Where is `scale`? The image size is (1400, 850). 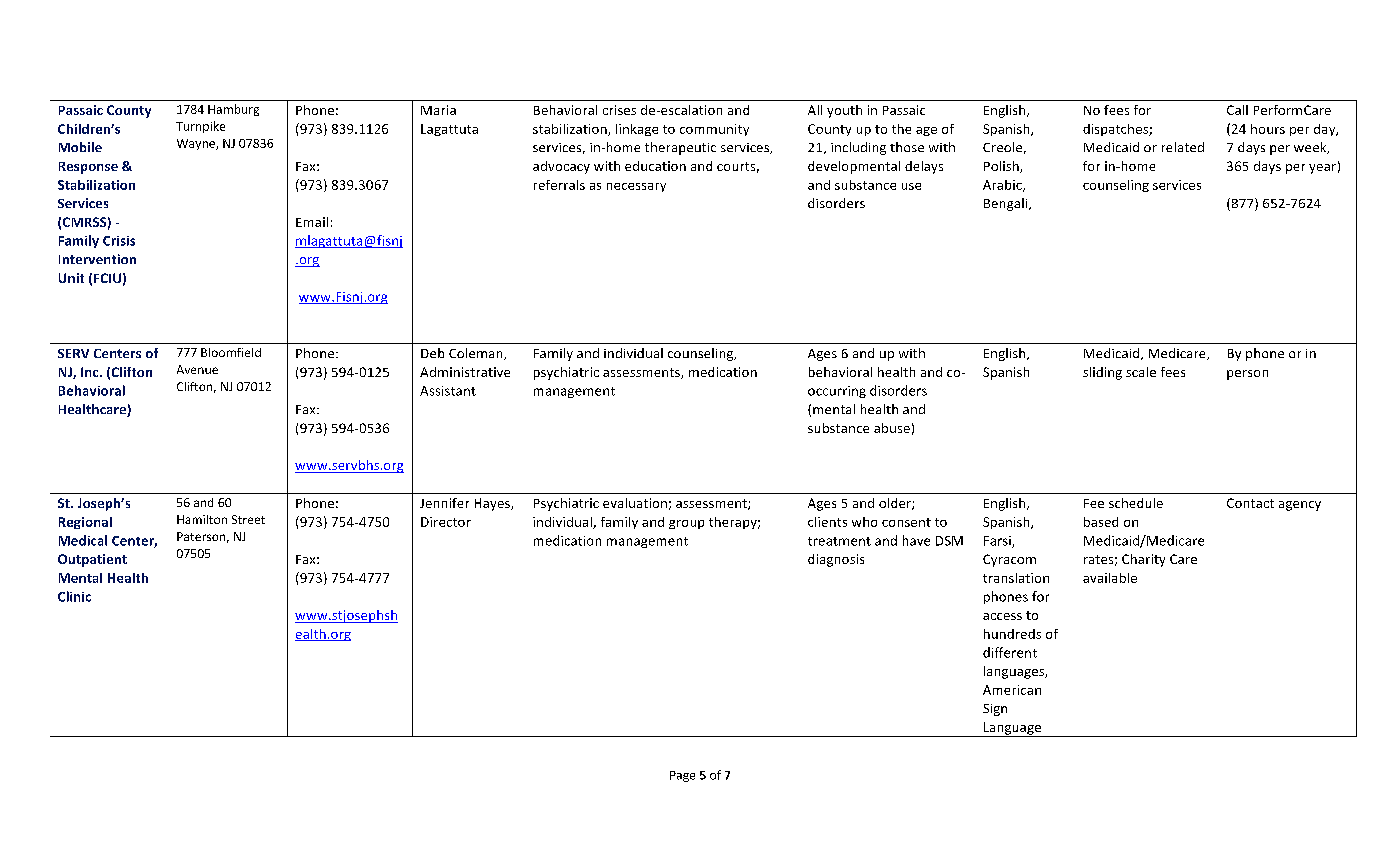
scale is located at coordinates (1141, 372).
